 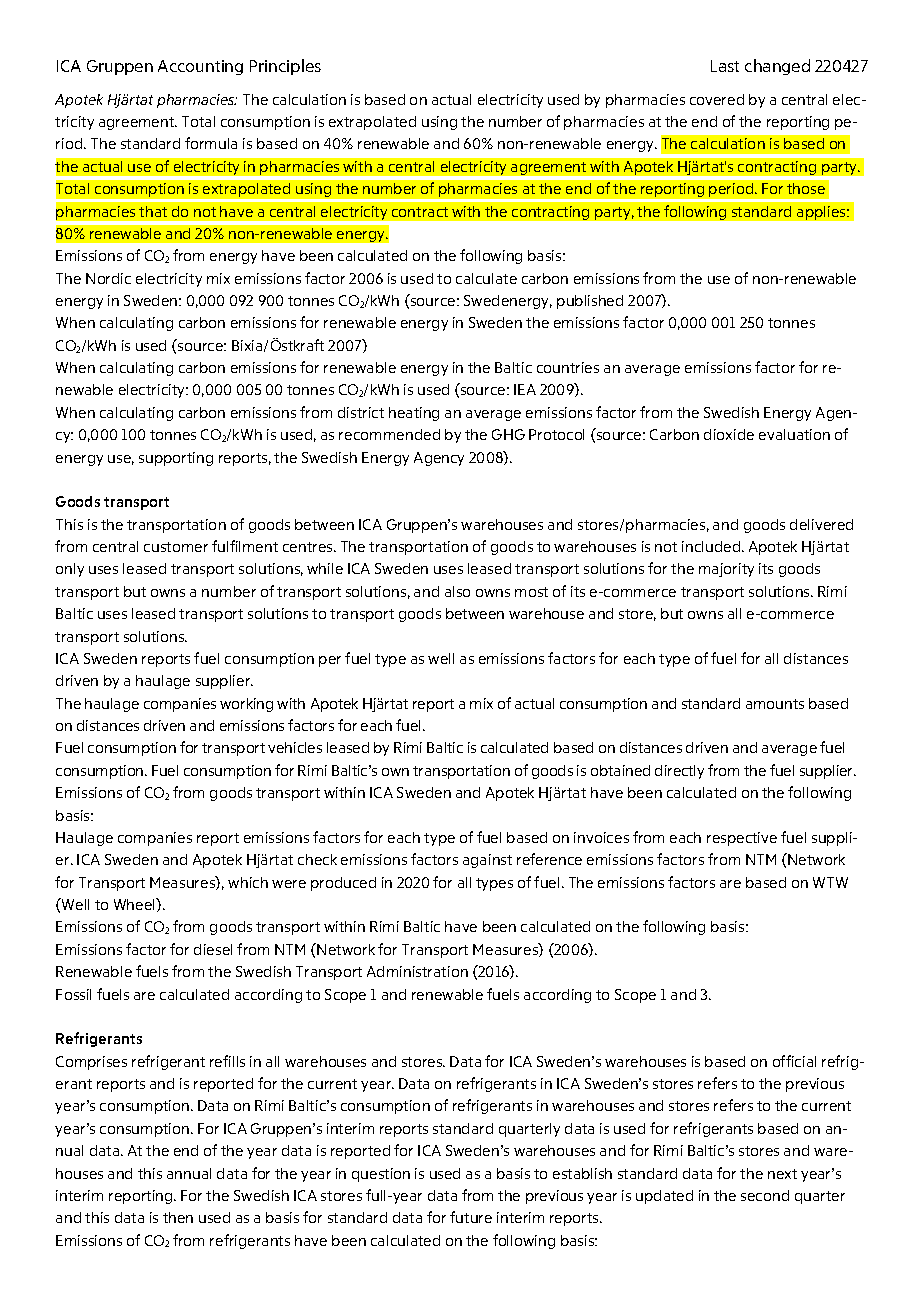 I want to click on also, so click(x=457, y=591).
